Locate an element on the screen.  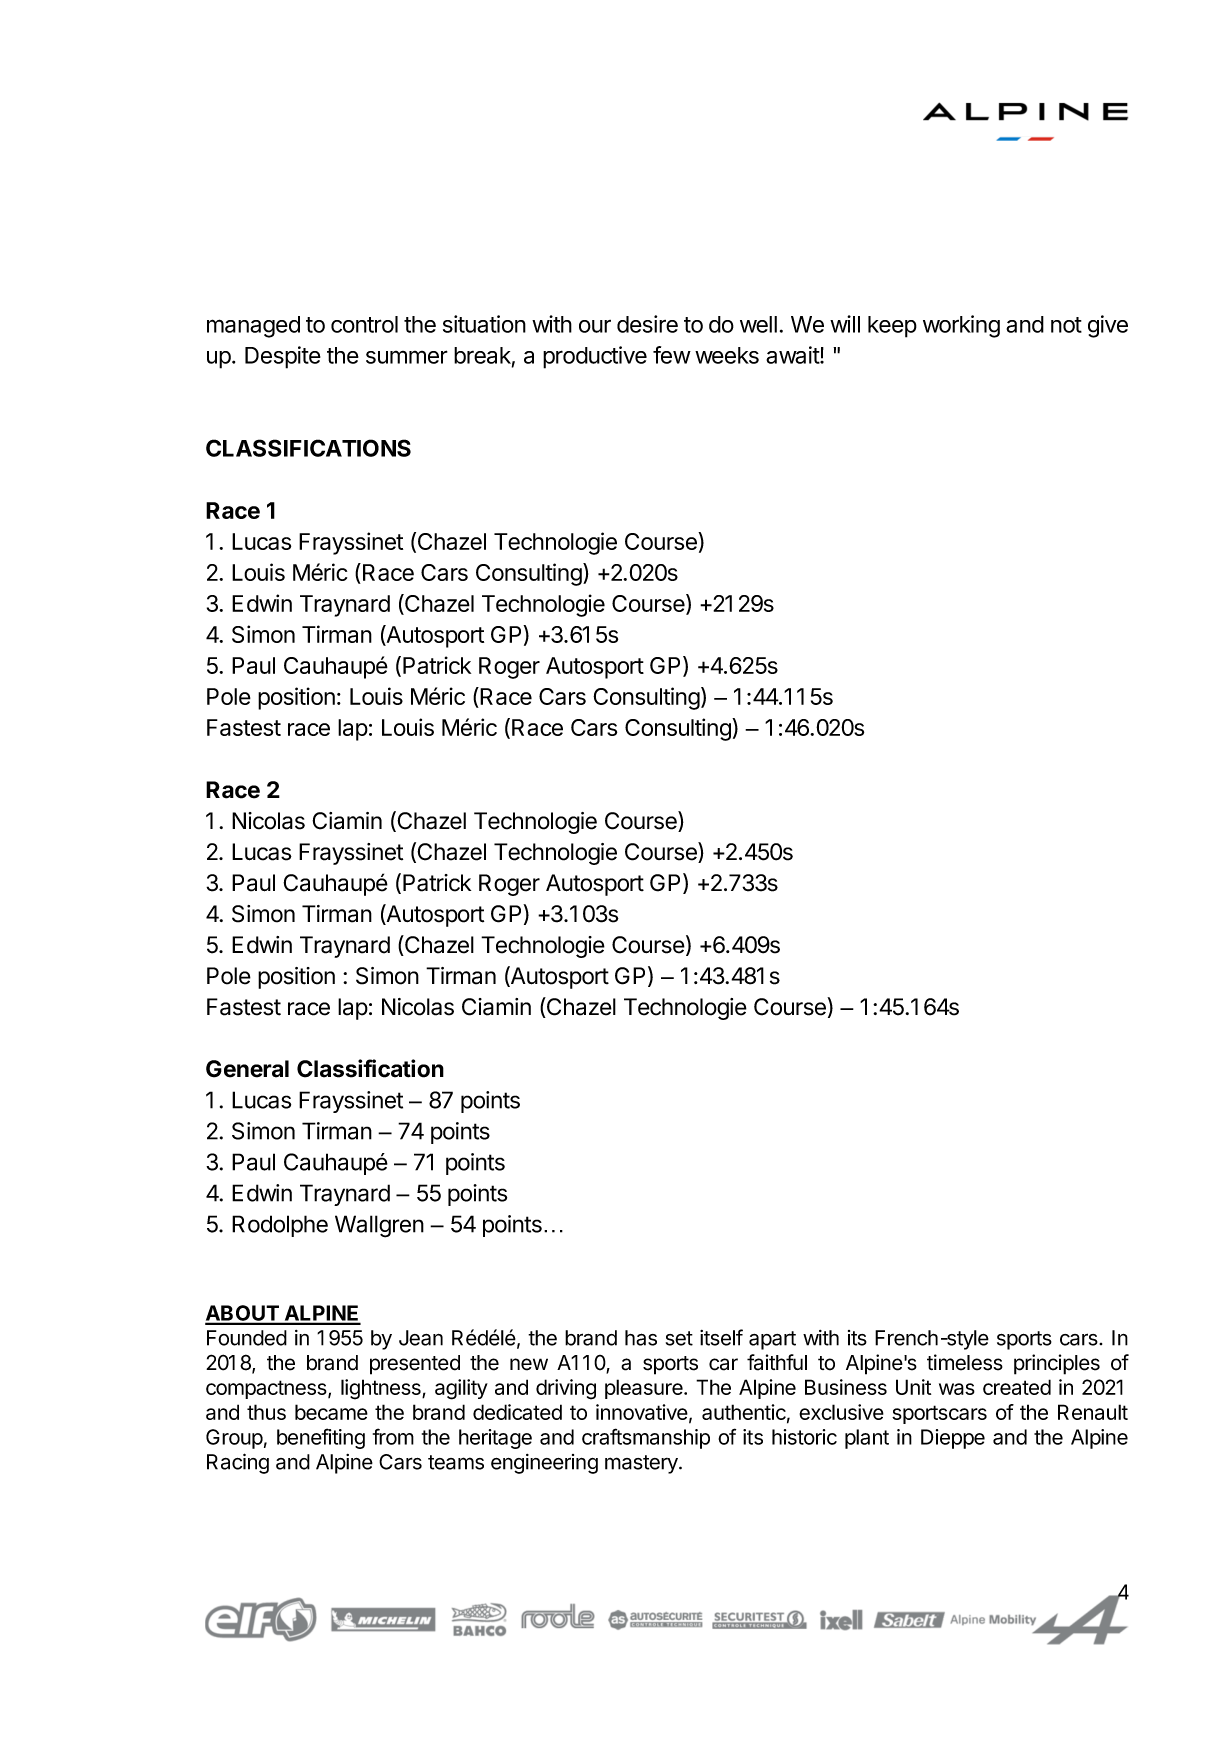
productive is located at coordinates (595, 357).
